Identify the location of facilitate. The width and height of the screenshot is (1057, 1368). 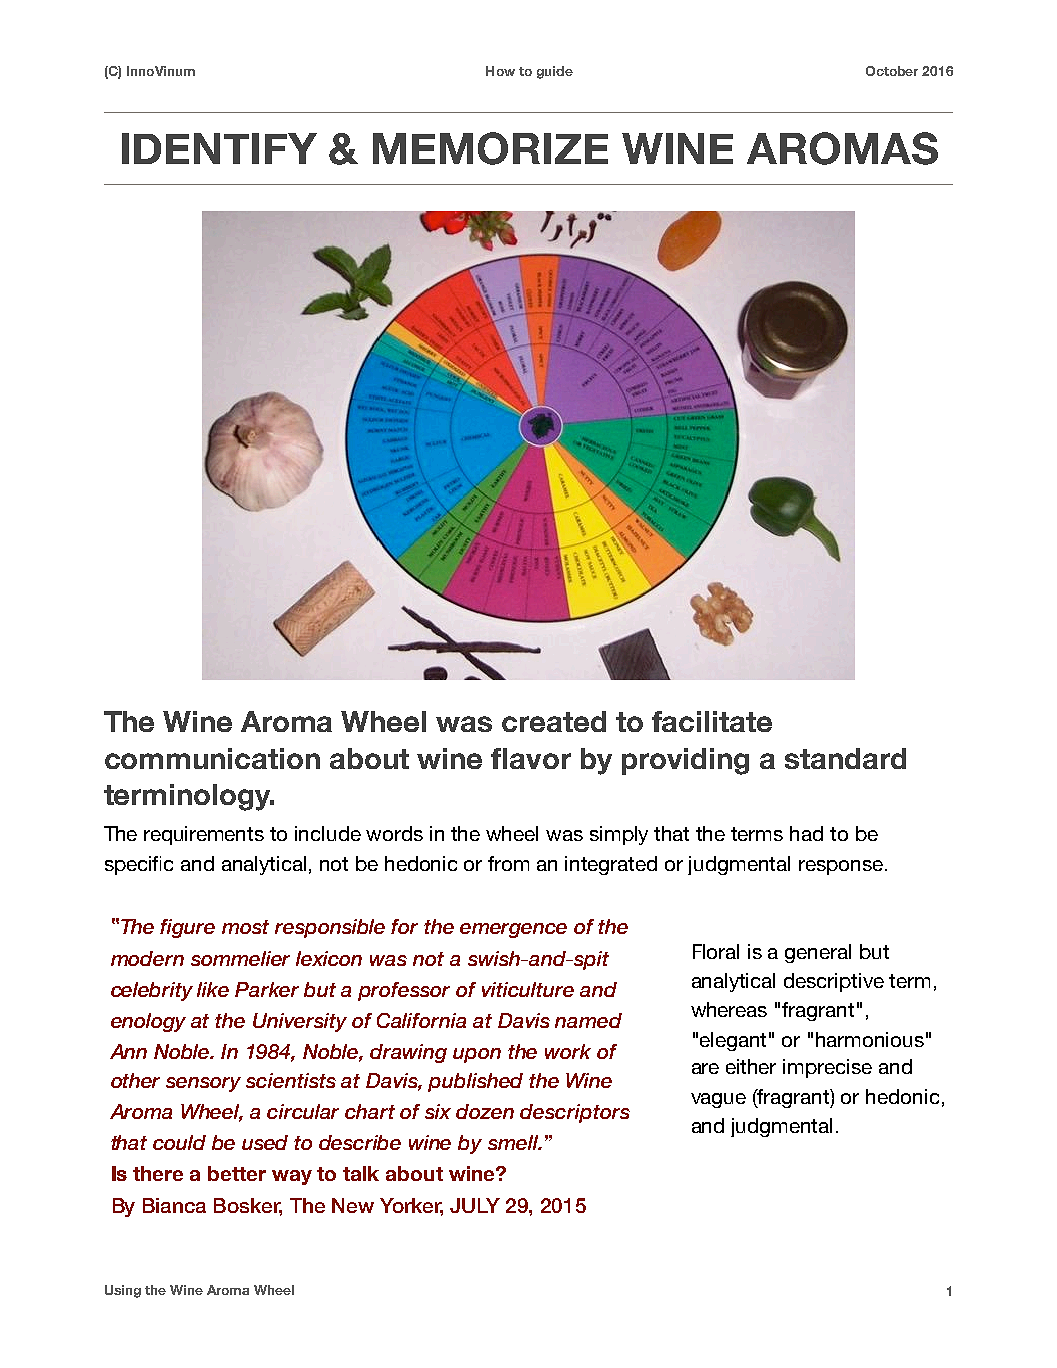
(712, 721).
